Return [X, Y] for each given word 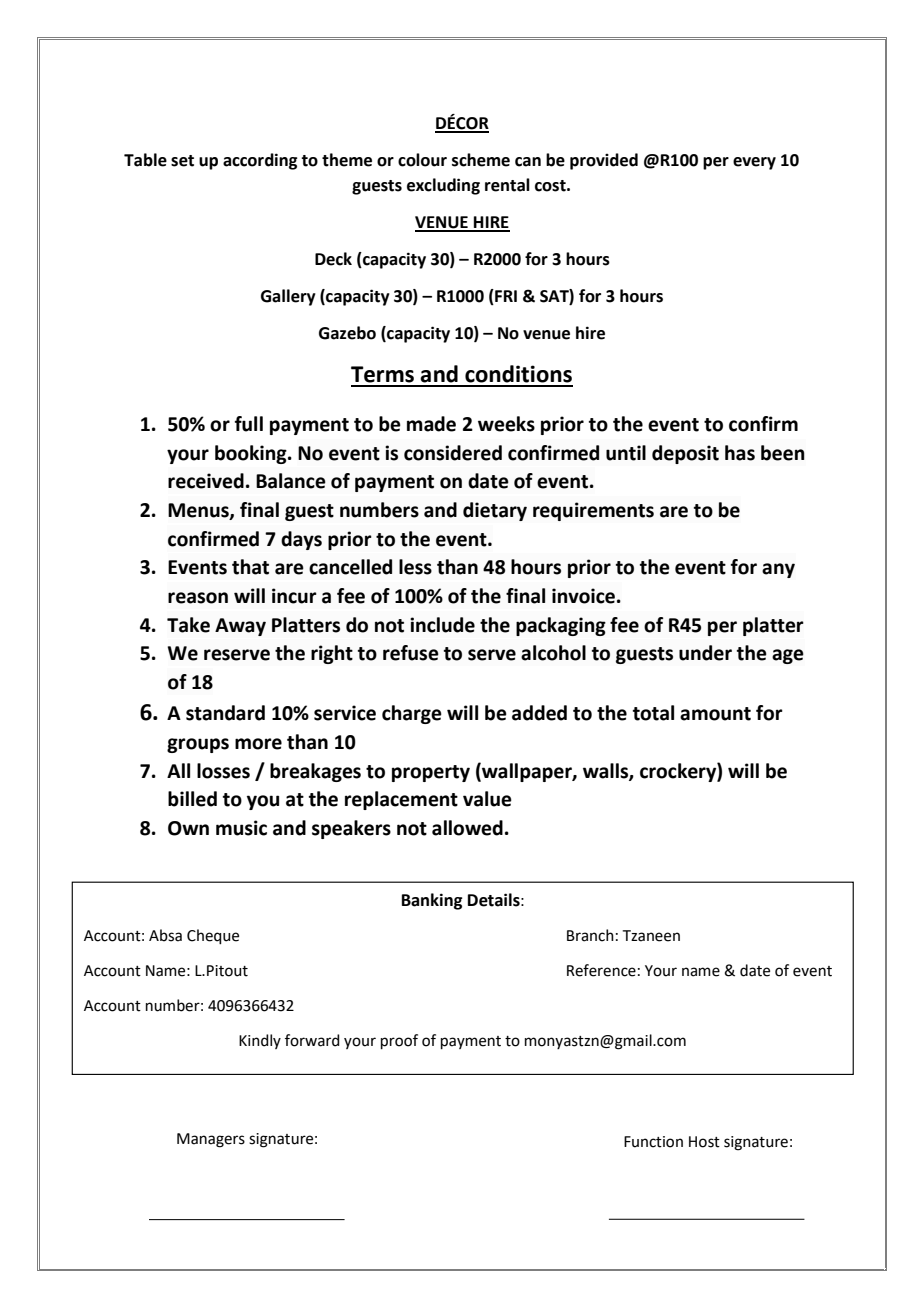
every [754, 163]
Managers [211, 1140]
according [260, 161]
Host [704, 1142]
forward [312, 1040]
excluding [443, 186]
